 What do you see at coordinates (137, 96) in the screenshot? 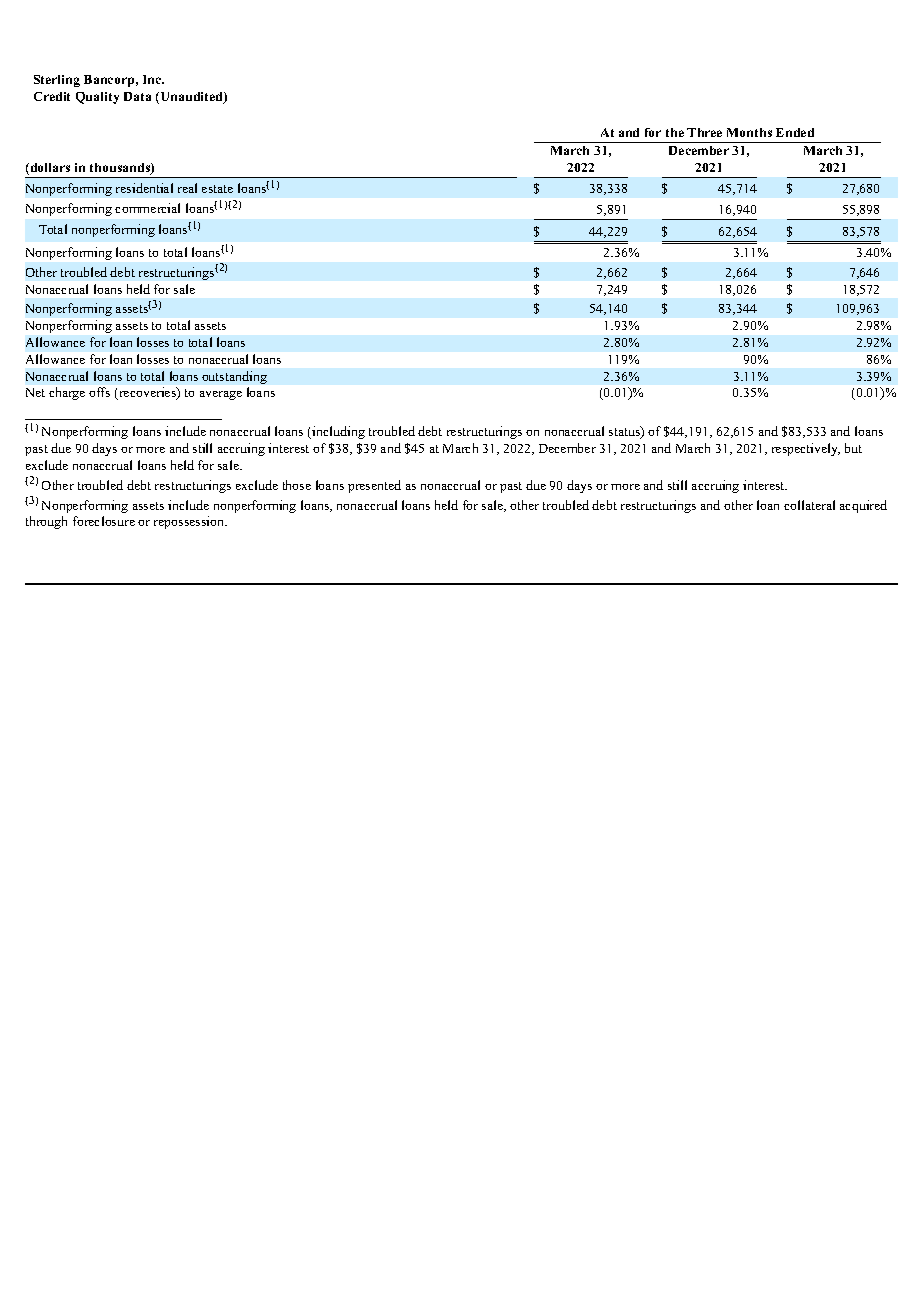
I see `Data` at bounding box center [137, 96].
